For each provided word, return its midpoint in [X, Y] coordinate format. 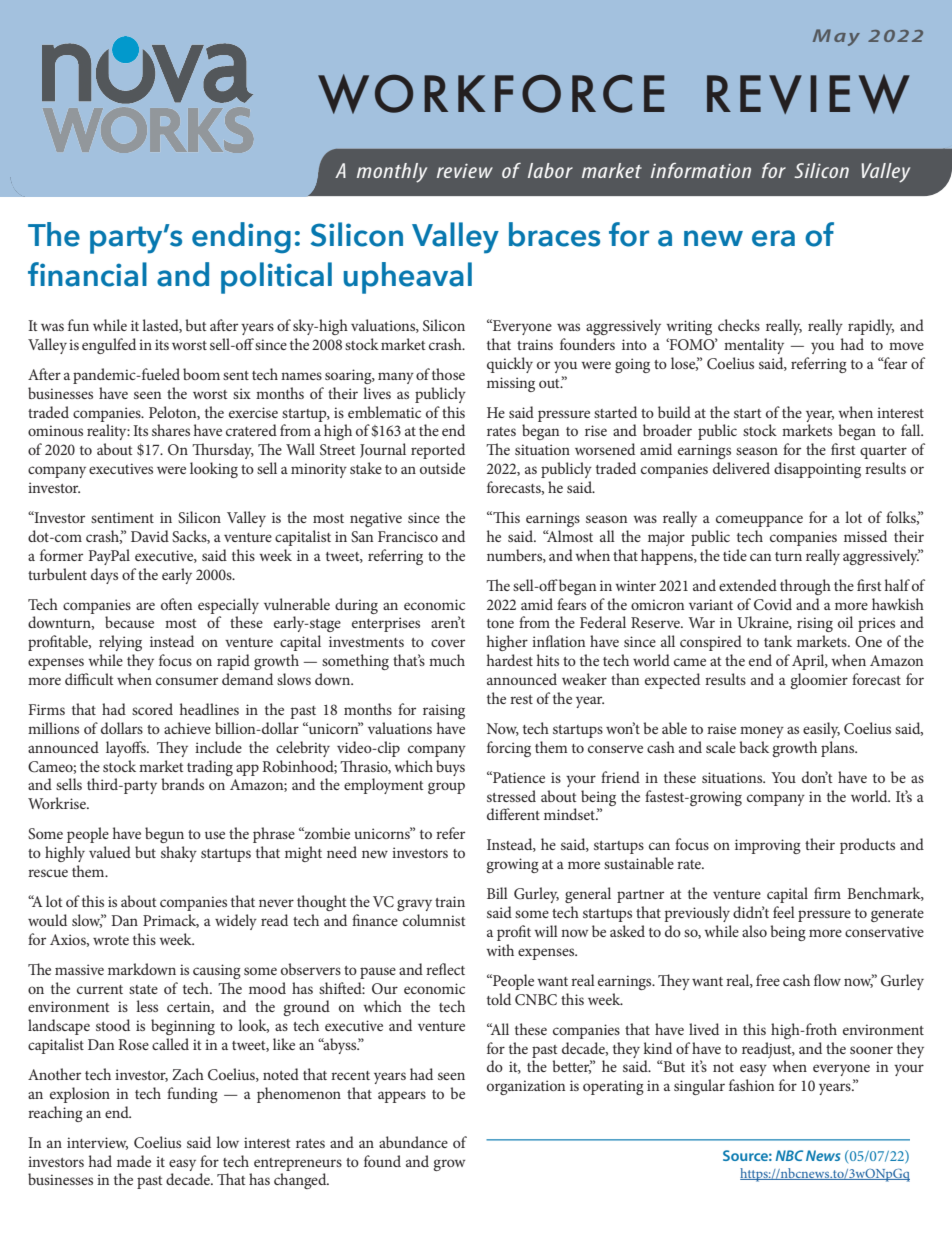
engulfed [109, 346]
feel [784, 912]
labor [550, 170]
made [134, 1161]
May [836, 37]
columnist [434, 920]
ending [241, 238]
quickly [510, 365]
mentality [754, 346]
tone [500, 623]
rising [815, 624]
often [176, 604]
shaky [179, 854]
